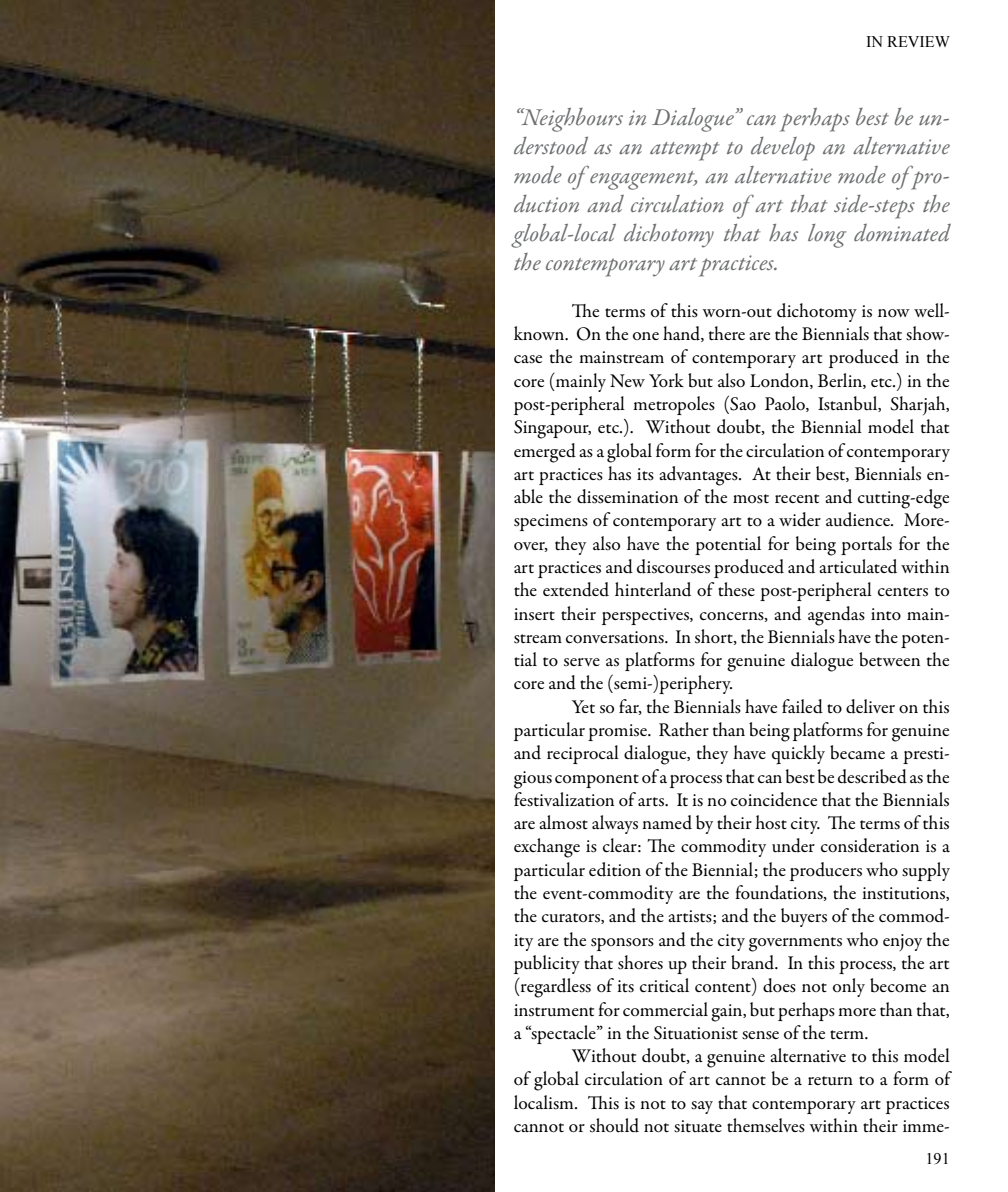 The width and height of the page is (1008, 1192). What do you see at coordinates (754, 962) in the page?
I see `brand` at bounding box center [754, 962].
